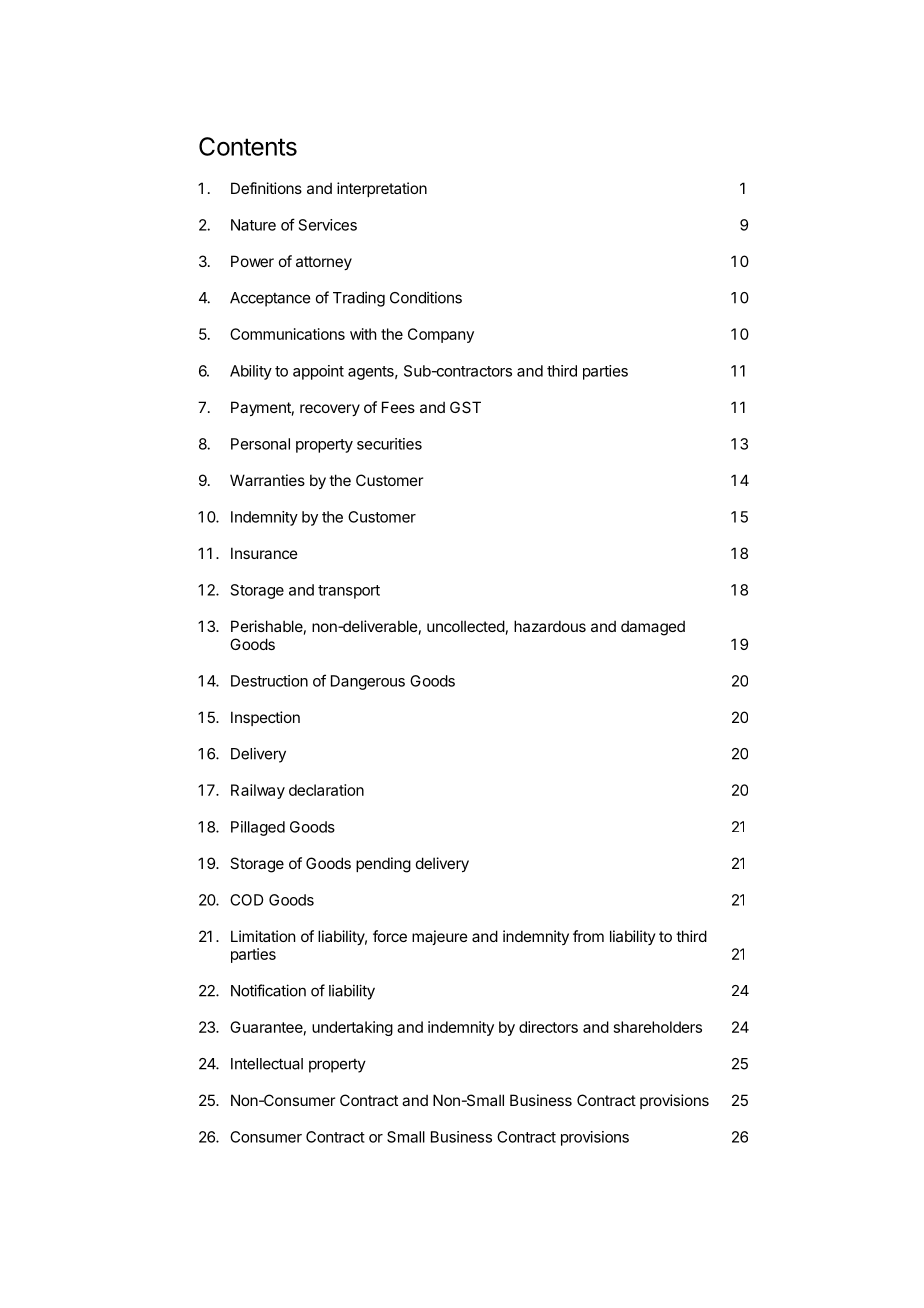 Image resolution: width=924 pixels, height=1308 pixels. Describe the element at coordinates (426, 297) in the image. I see `Conditions` at that location.
